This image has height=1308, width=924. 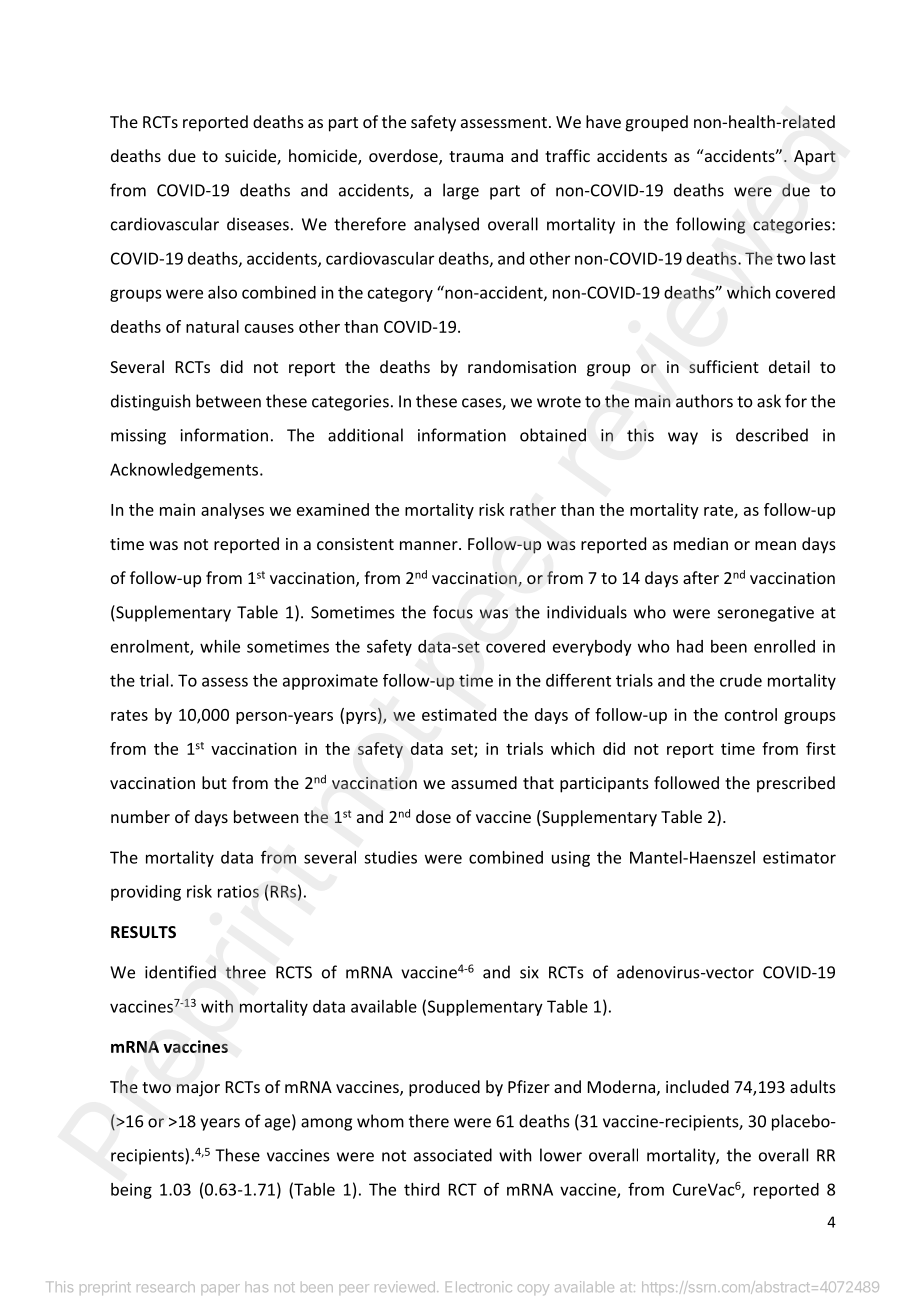 I want to click on manner, so click(x=430, y=545).
